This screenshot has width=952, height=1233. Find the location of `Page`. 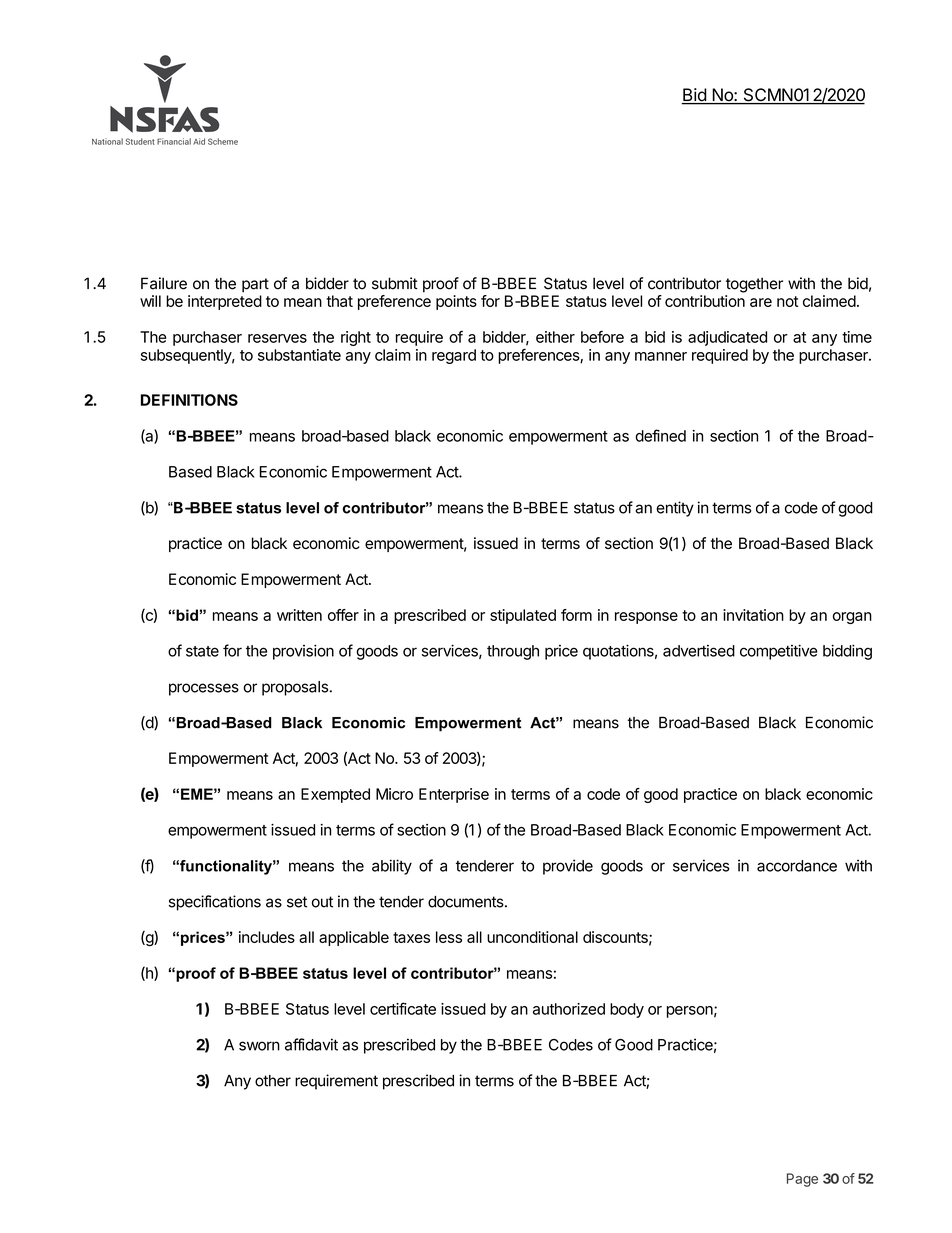

Page is located at coordinates (802, 1180).
